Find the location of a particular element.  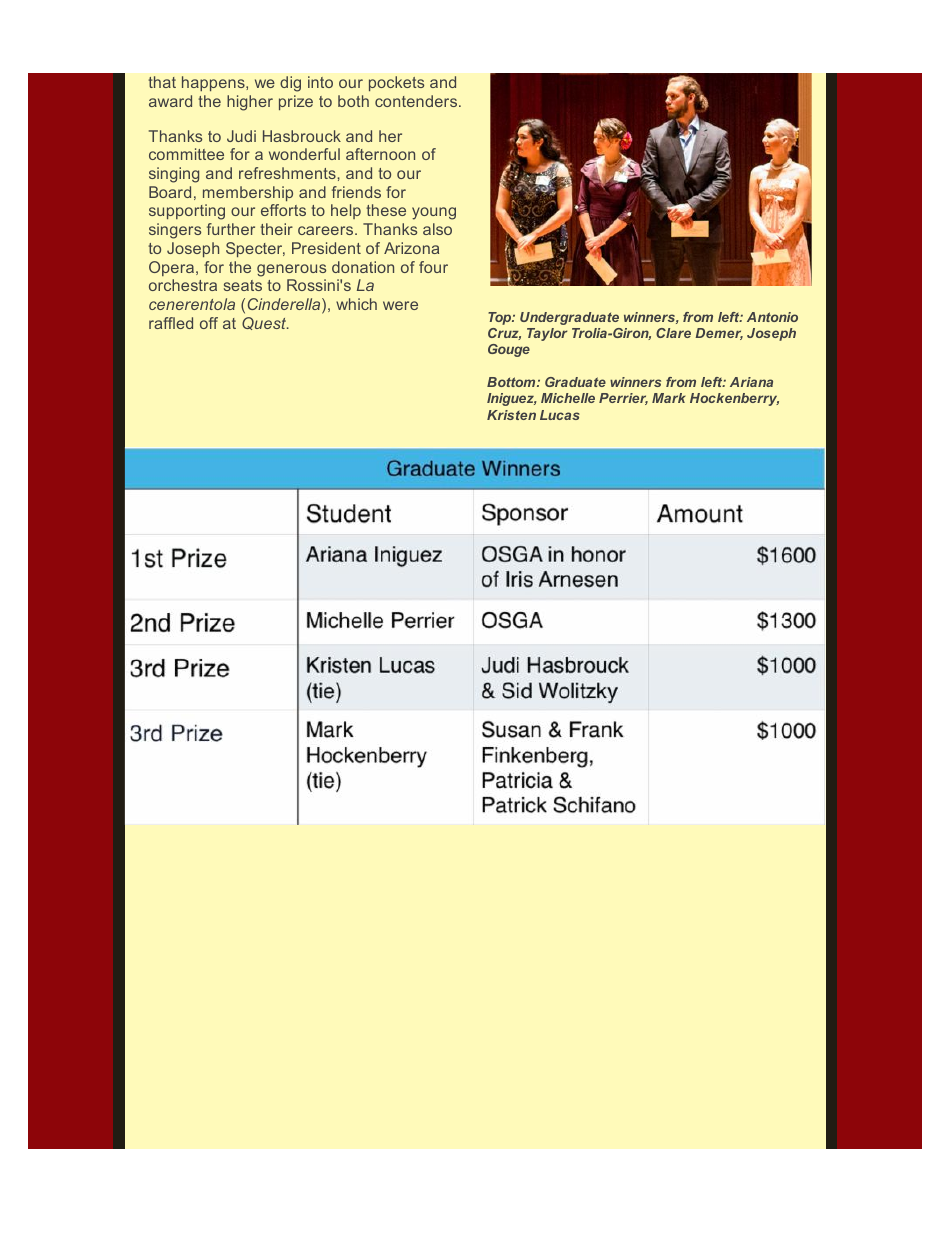

happens is located at coordinates (214, 83).
